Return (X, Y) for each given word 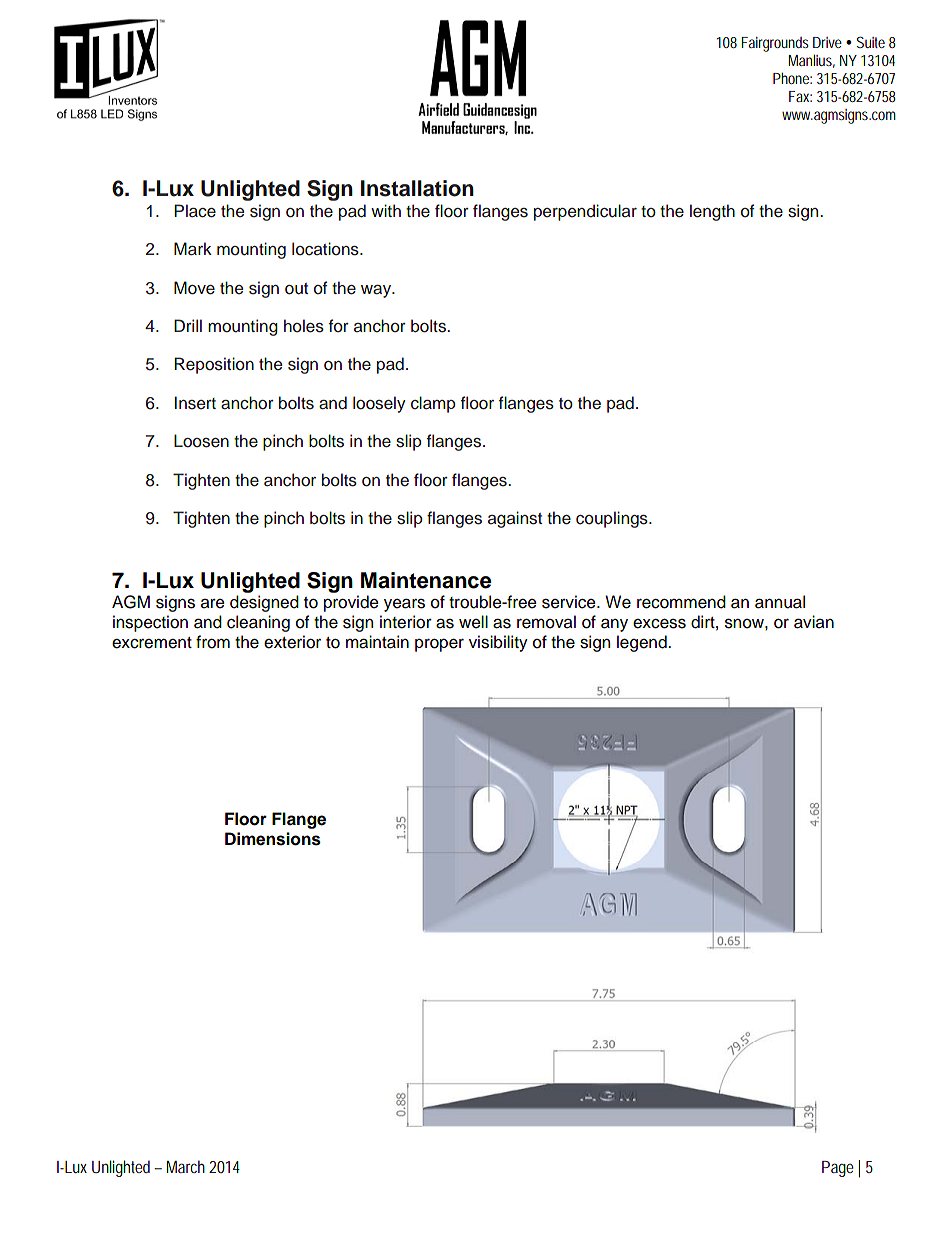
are (213, 604)
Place (195, 211)
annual (780, 602)
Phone (792, 78)
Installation (417, 188)
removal (546, 622)
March (186, 1166)
